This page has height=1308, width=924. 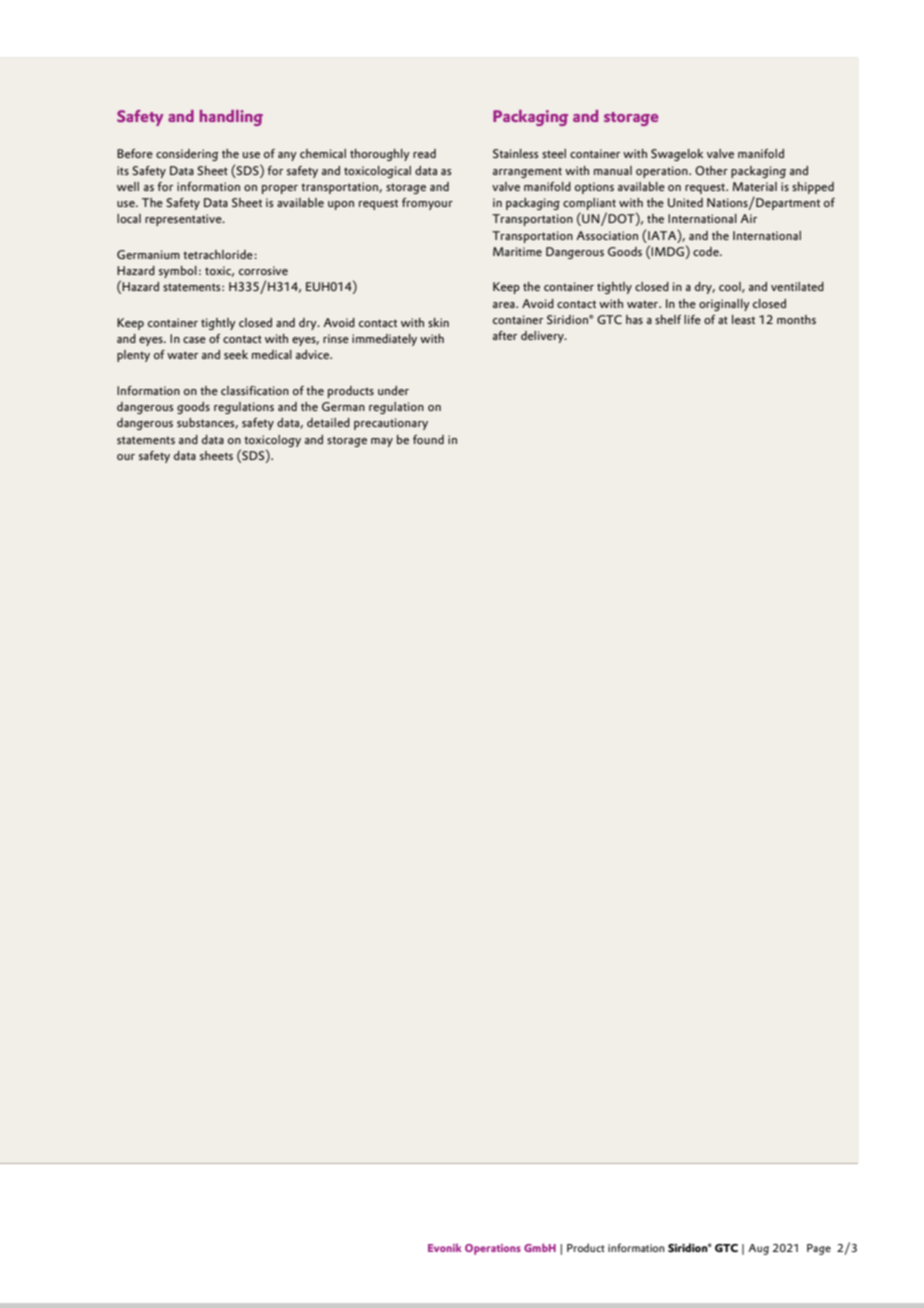 I want to click on least, so click(x=743, y=319).
